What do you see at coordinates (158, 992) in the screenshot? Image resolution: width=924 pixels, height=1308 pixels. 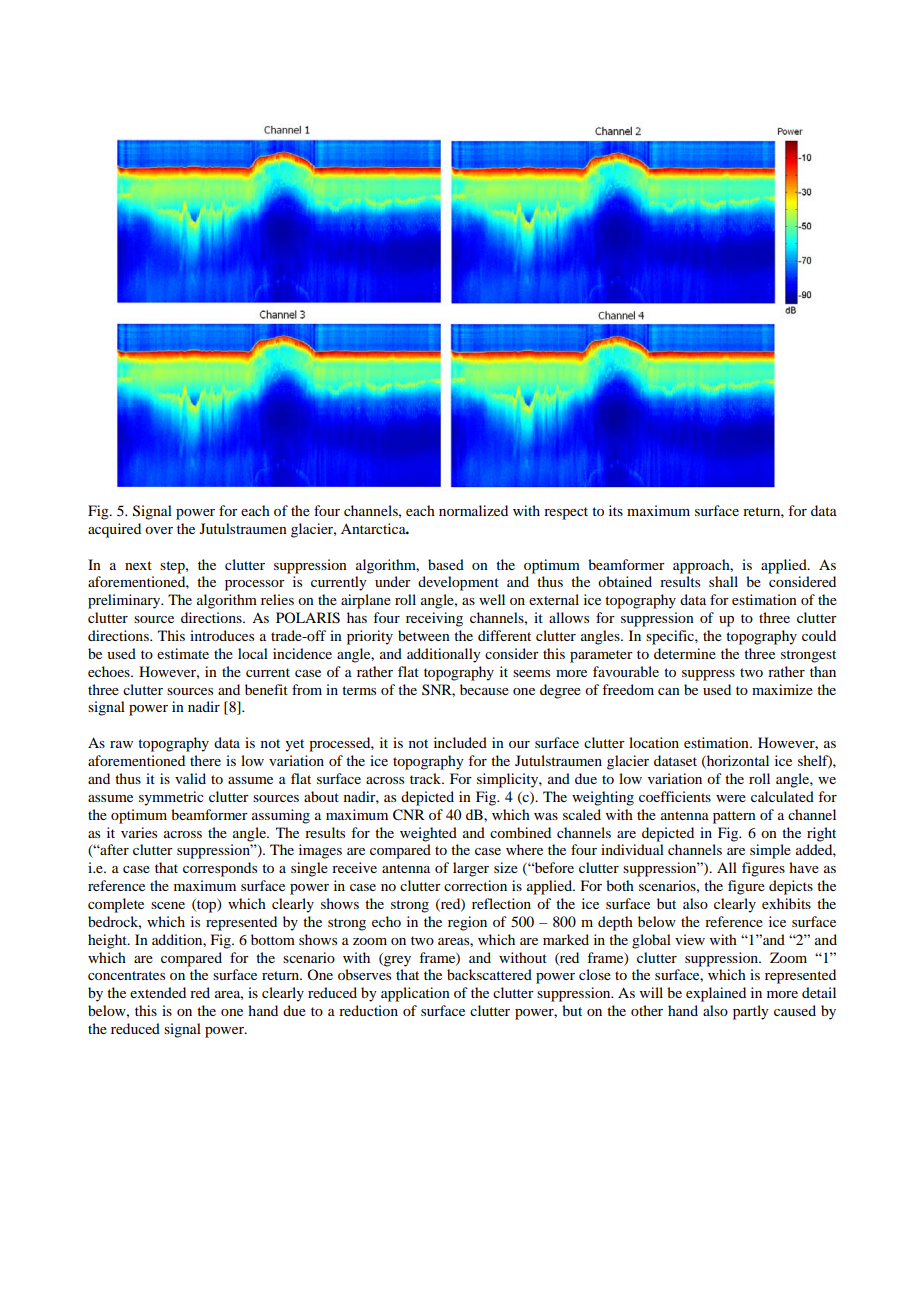 I see `extended` at bounding box center [158, 992].
